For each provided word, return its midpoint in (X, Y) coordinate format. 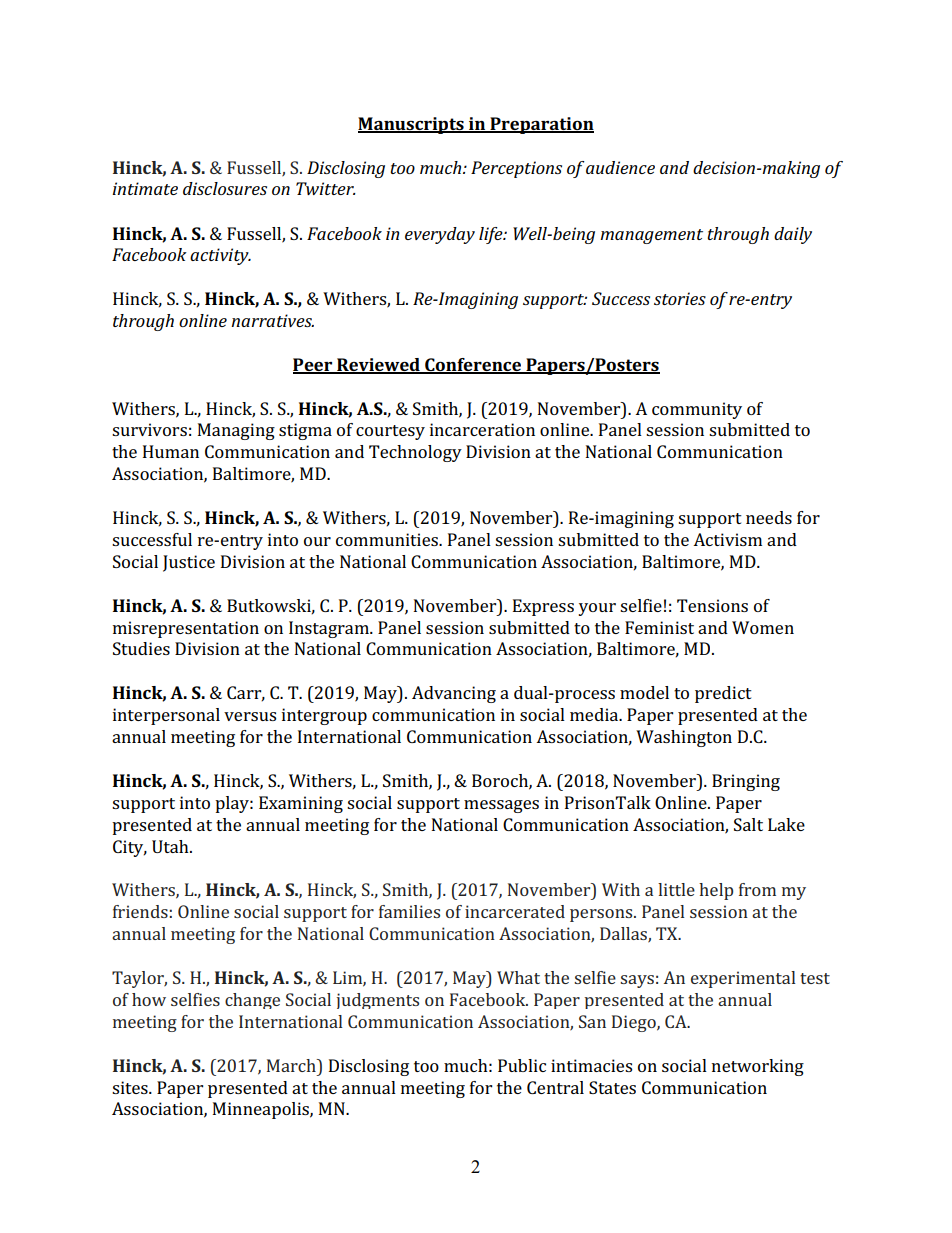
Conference (473, 365)
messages (501, 806)
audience (620, 167)
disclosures (225, 188)
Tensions (712, 605)
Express (543, 607)
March (292, 1065)
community (697, 410)
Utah (171, 846)
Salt (748, 824)
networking (758, 1067)
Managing (236, 431)
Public (522, 1065)
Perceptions (516, 169)
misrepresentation (186, 629)
